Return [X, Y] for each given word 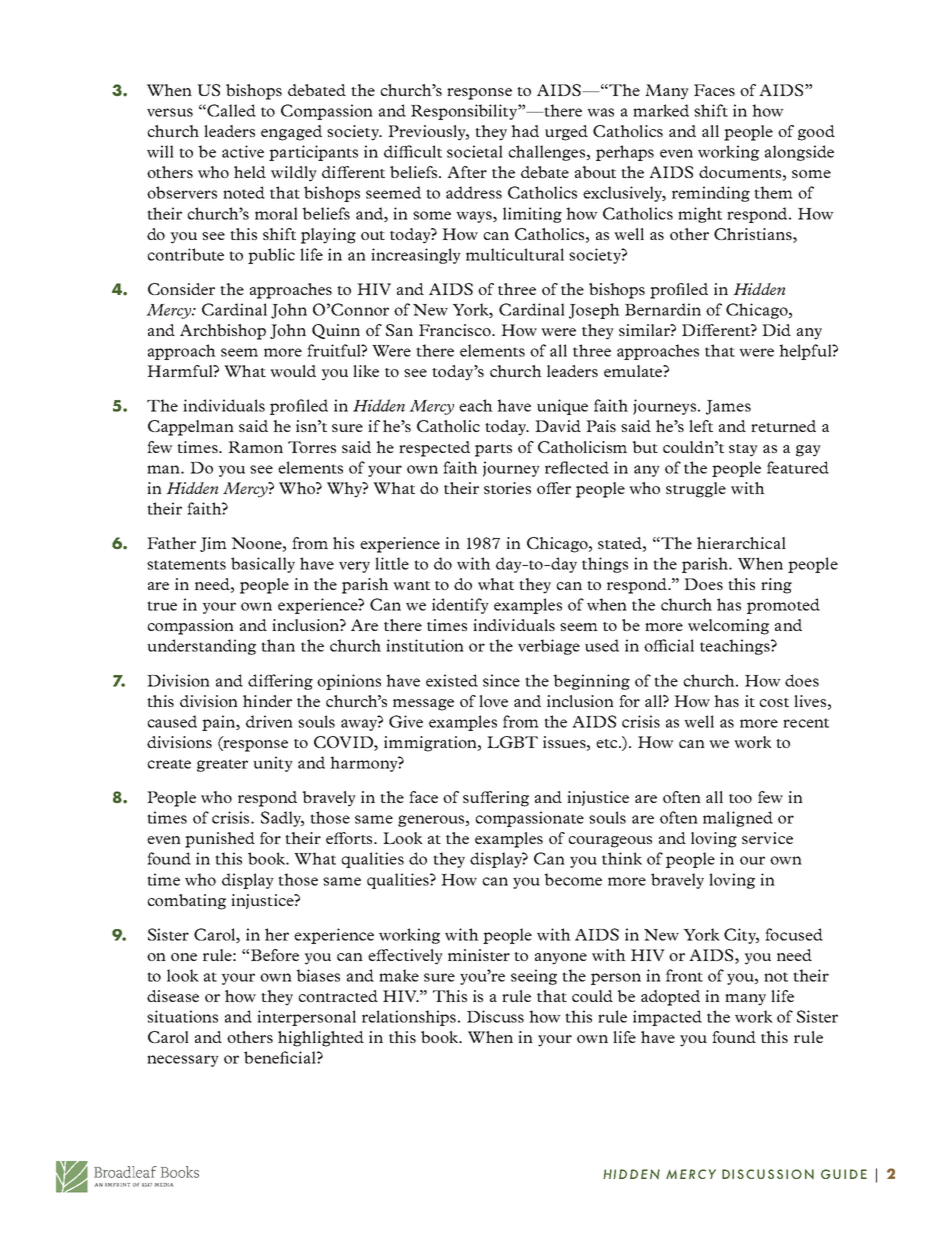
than [278, 645]
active [243, 151]
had [525, 131]
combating [186, 902]
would [293, 371]
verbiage [549, 647]
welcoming [728, 627]
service [767, 838]
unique [562, 407]
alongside [799, 153]
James [728, 407]
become [573, 879]
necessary [183, 1061]
